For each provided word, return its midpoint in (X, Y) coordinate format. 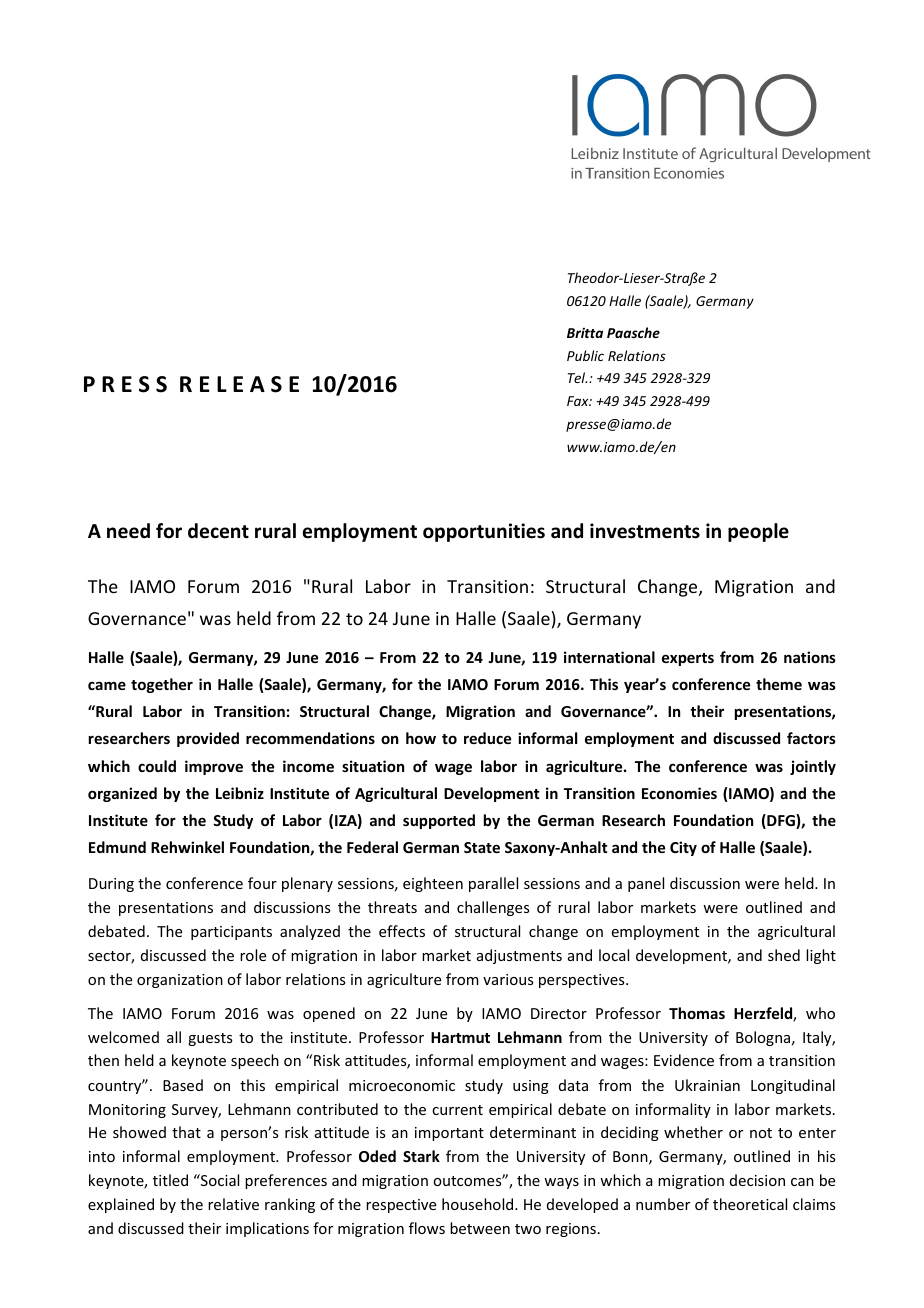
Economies (679, 793)
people (758, 532)
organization (180, 981)
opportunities (484, 532)
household (479, 1204)
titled (170, 1180)
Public (585, 355)
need (128, 531)
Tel (577, 377)
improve (214, 767)
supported (439, 821)
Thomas (697, 1013)
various (508, 979)
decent (218, 531)
